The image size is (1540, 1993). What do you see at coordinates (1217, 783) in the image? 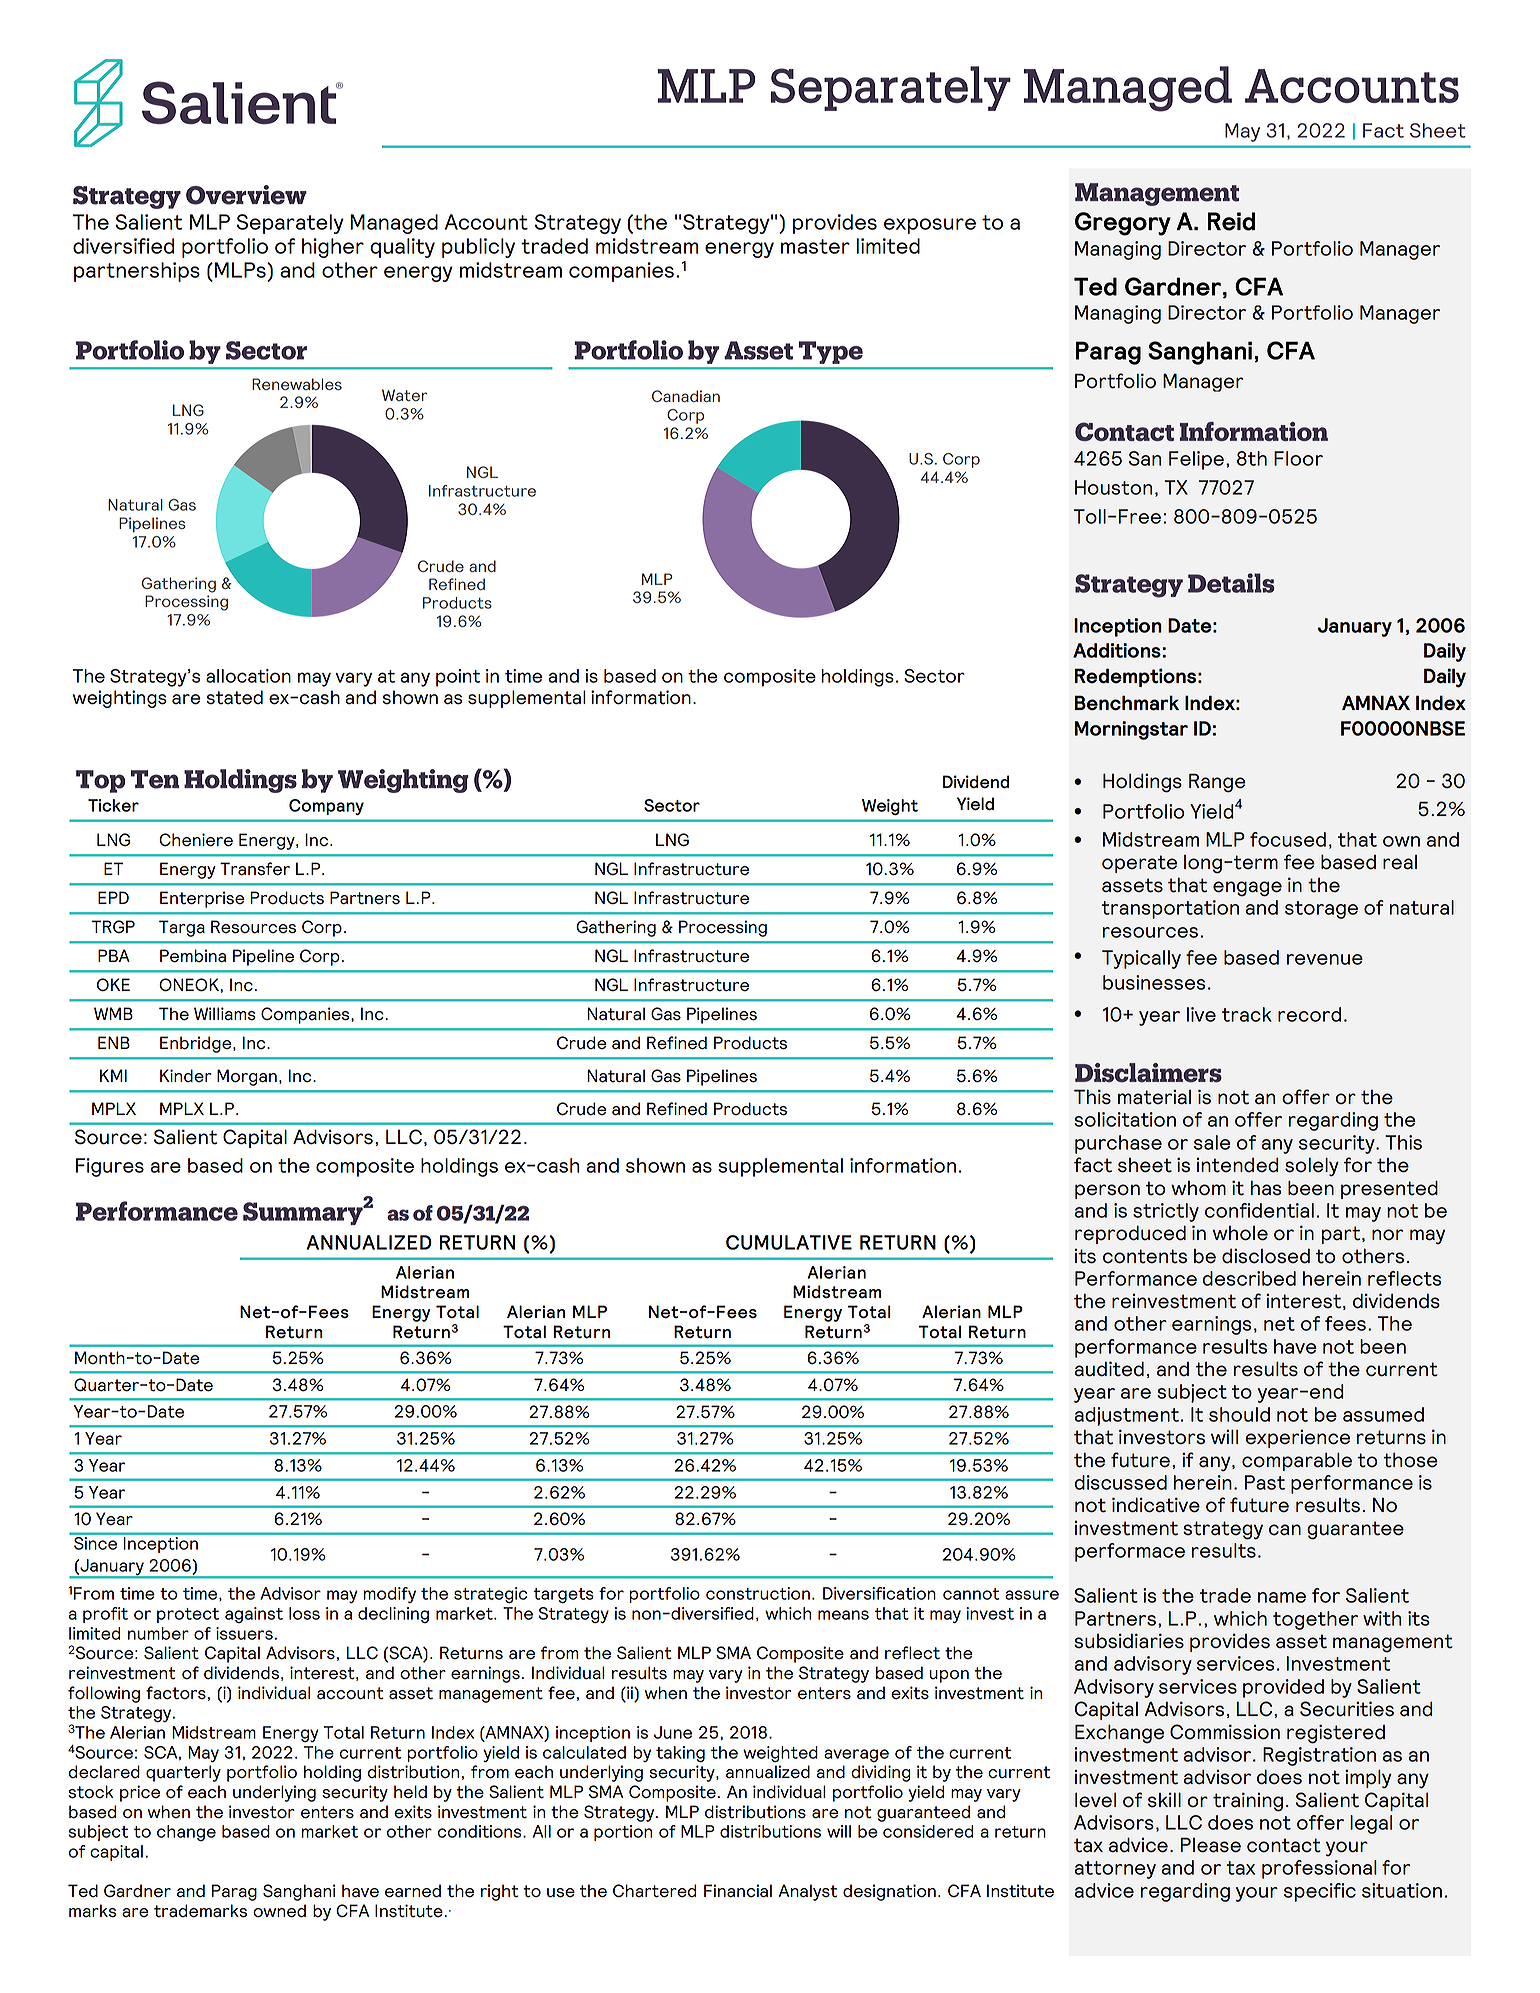
I see `Range` at bounding box center [1217, 783].
